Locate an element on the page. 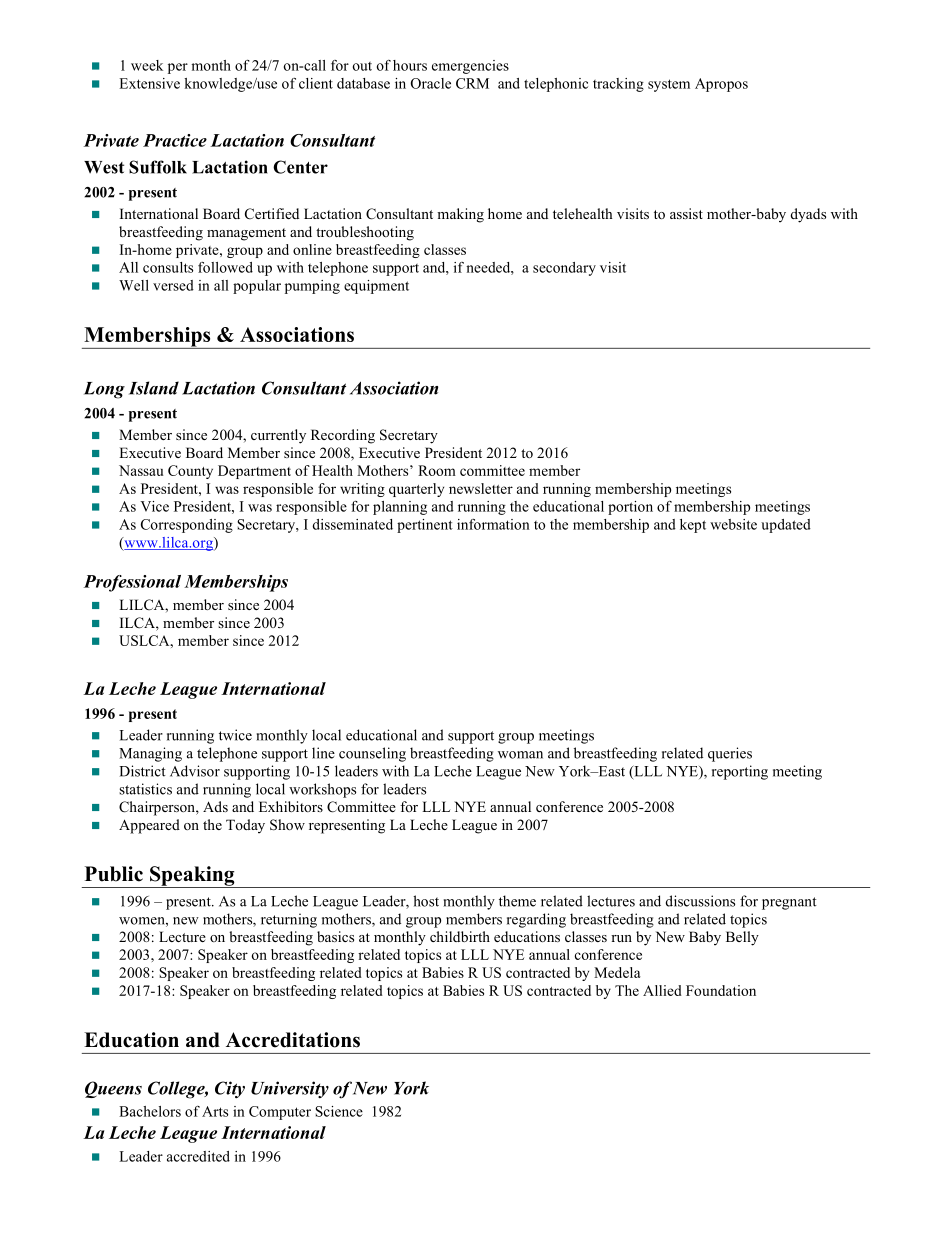 The image size is (952, 1233). Apropos is located at coordinates (721, 85).
